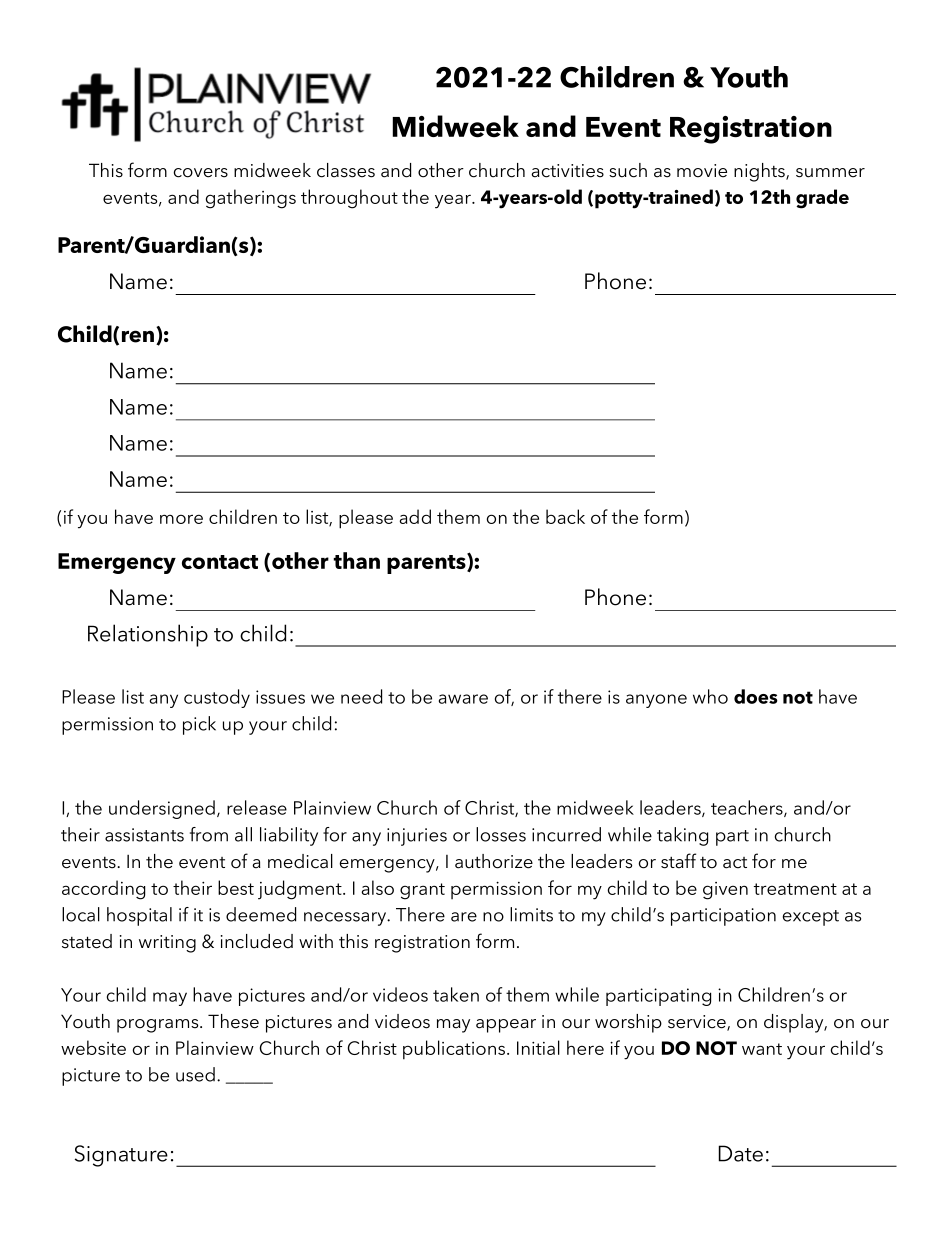 The image size is (952, 1233). Describe the element at coordinates (417, 837) in the image. I see `injuries` at that location.
